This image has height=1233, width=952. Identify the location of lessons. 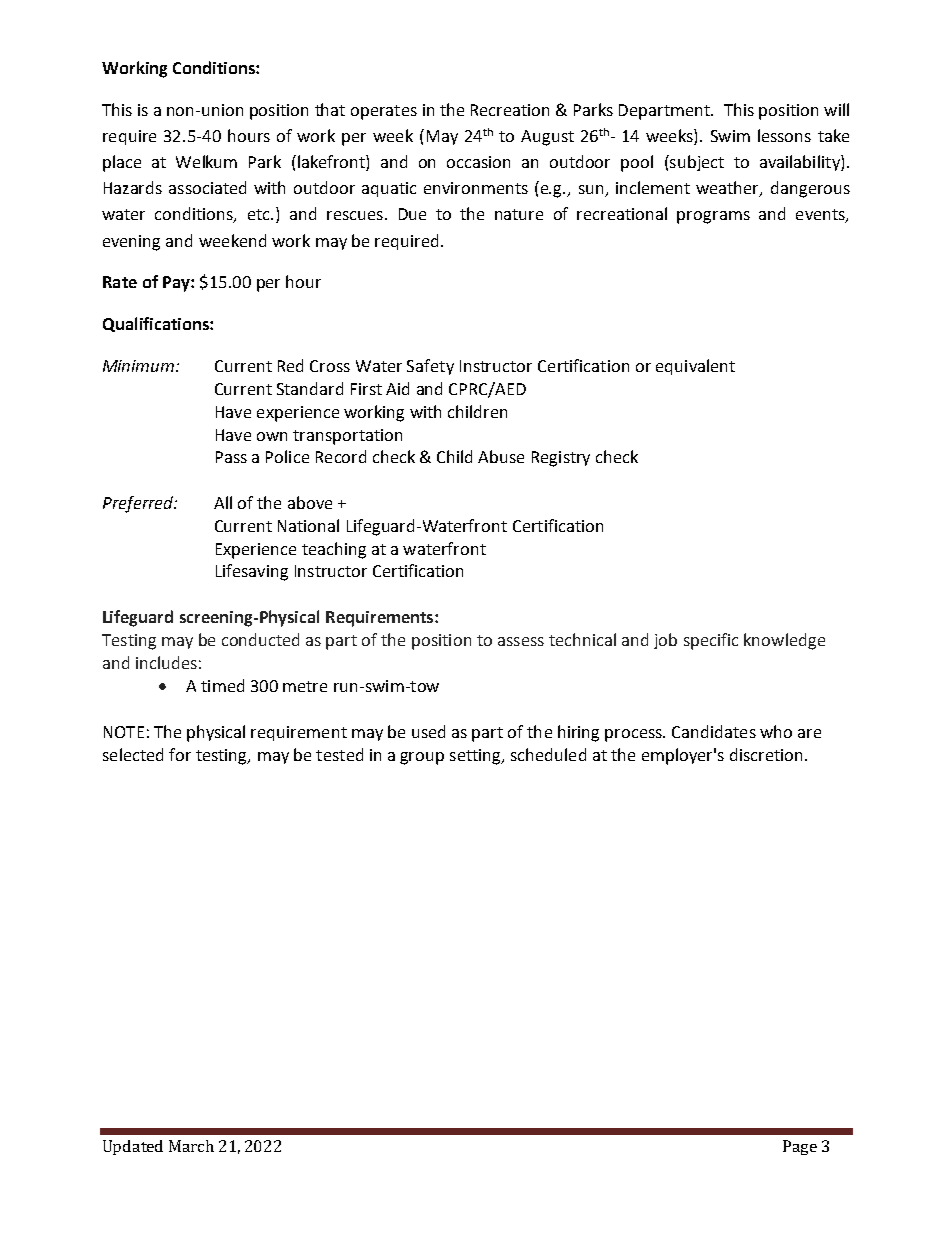
(784, 135).
